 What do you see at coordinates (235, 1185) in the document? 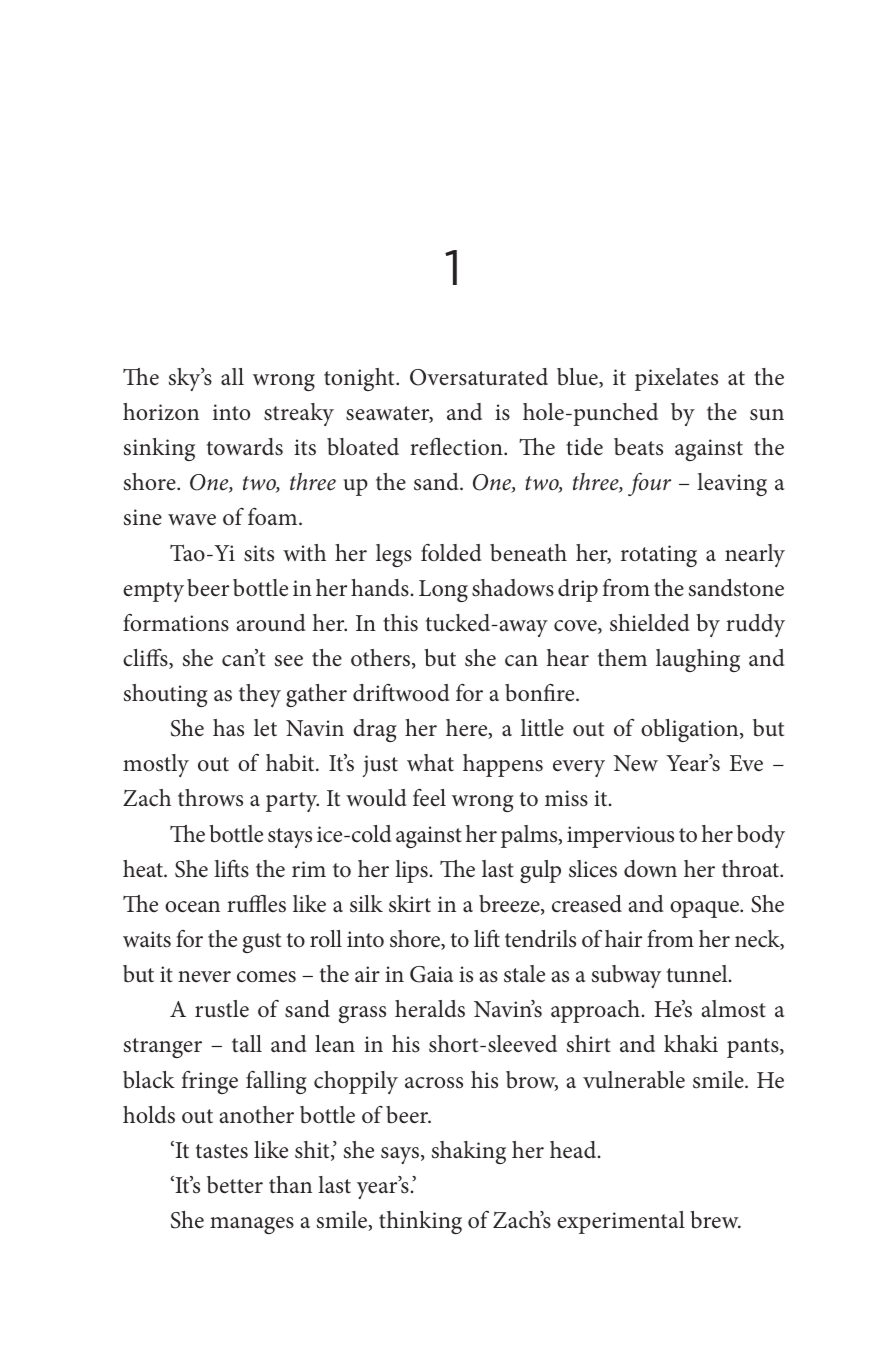
I see `better` at bounding box center [235, 1185].
